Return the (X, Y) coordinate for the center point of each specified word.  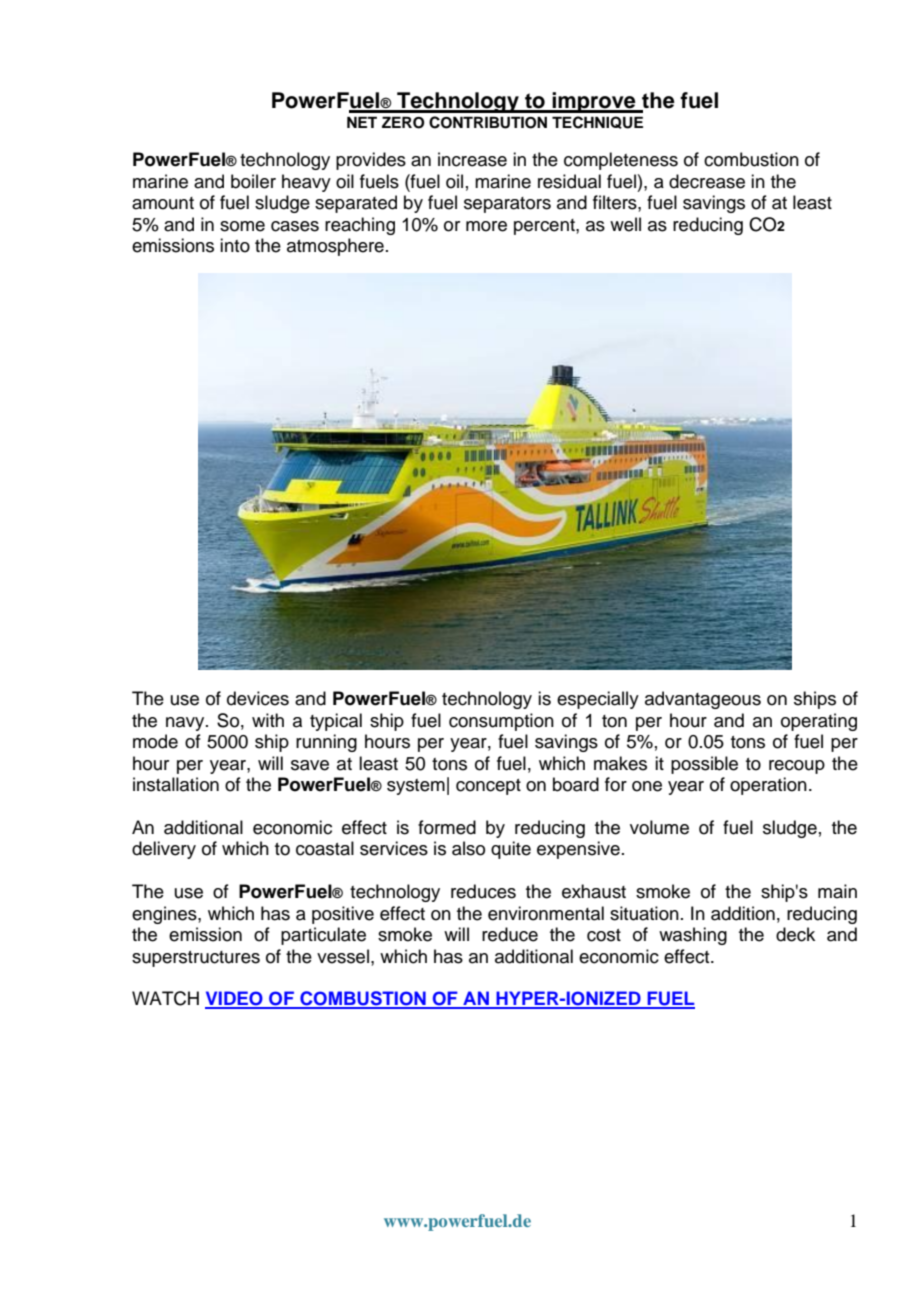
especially (598, 700)
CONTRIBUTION (488, 122)
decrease (707, 181)
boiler (253, 181)
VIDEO (235, 999)
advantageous (703, 700)
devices (258, 698)
